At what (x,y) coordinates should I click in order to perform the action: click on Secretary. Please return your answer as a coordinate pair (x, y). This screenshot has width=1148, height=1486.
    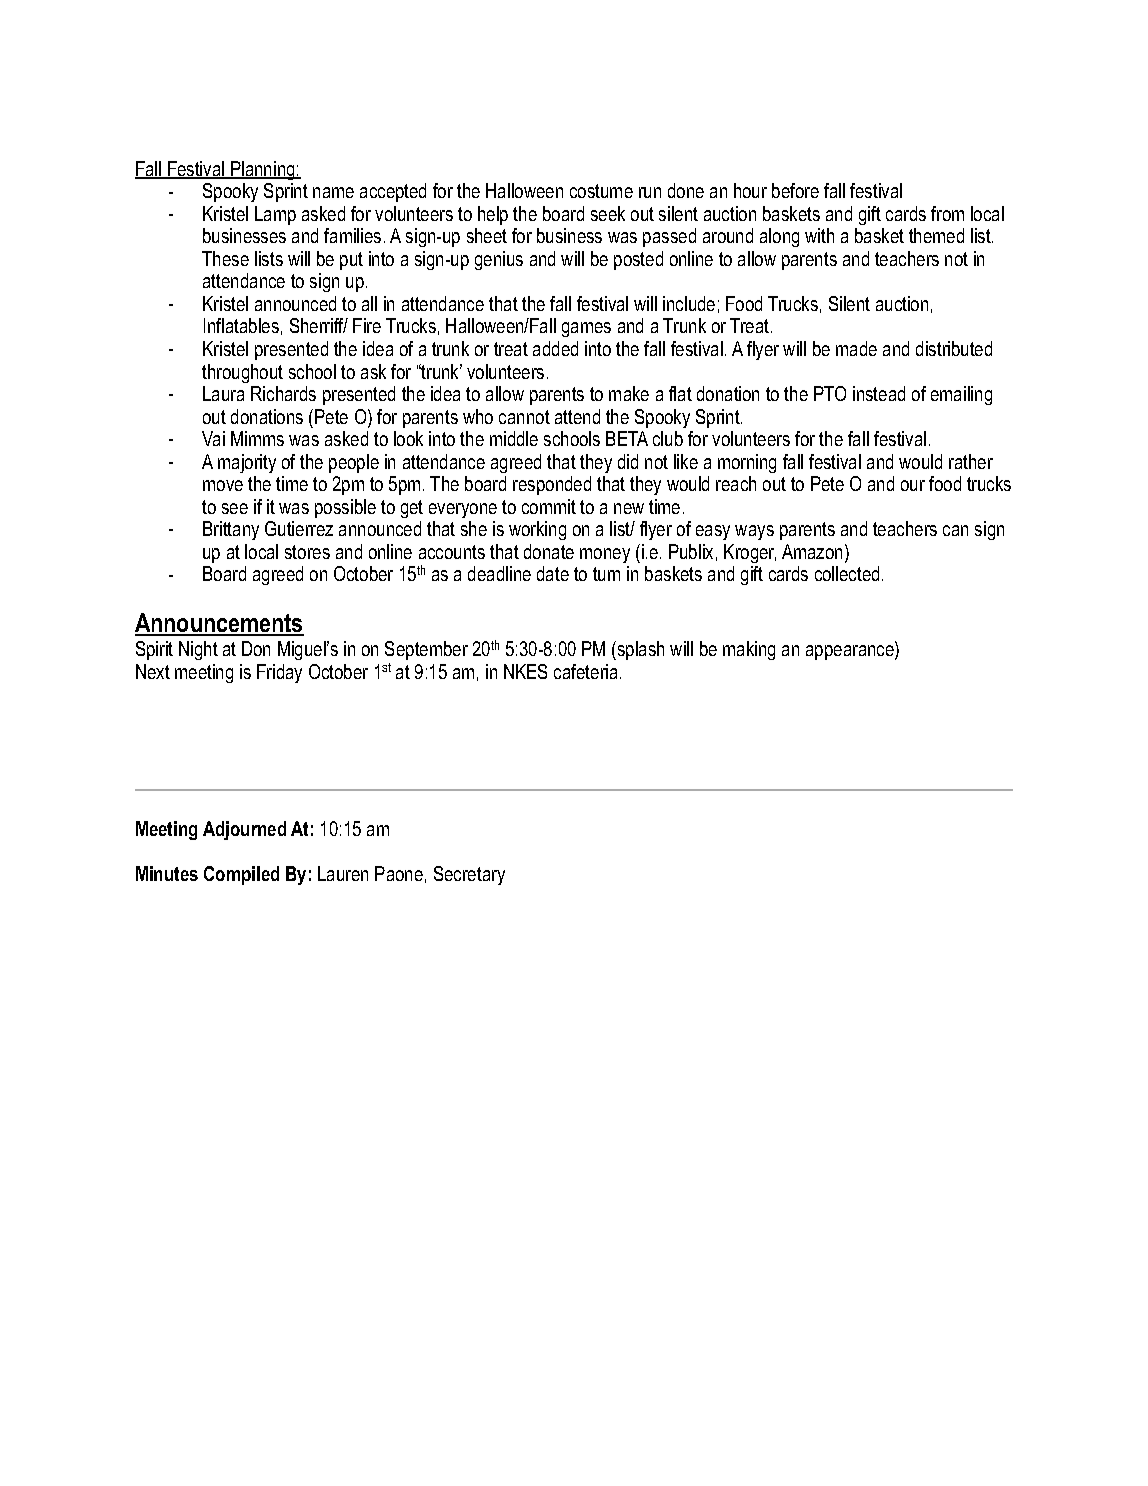
    Looking at the image, I should click on (469, 875).
